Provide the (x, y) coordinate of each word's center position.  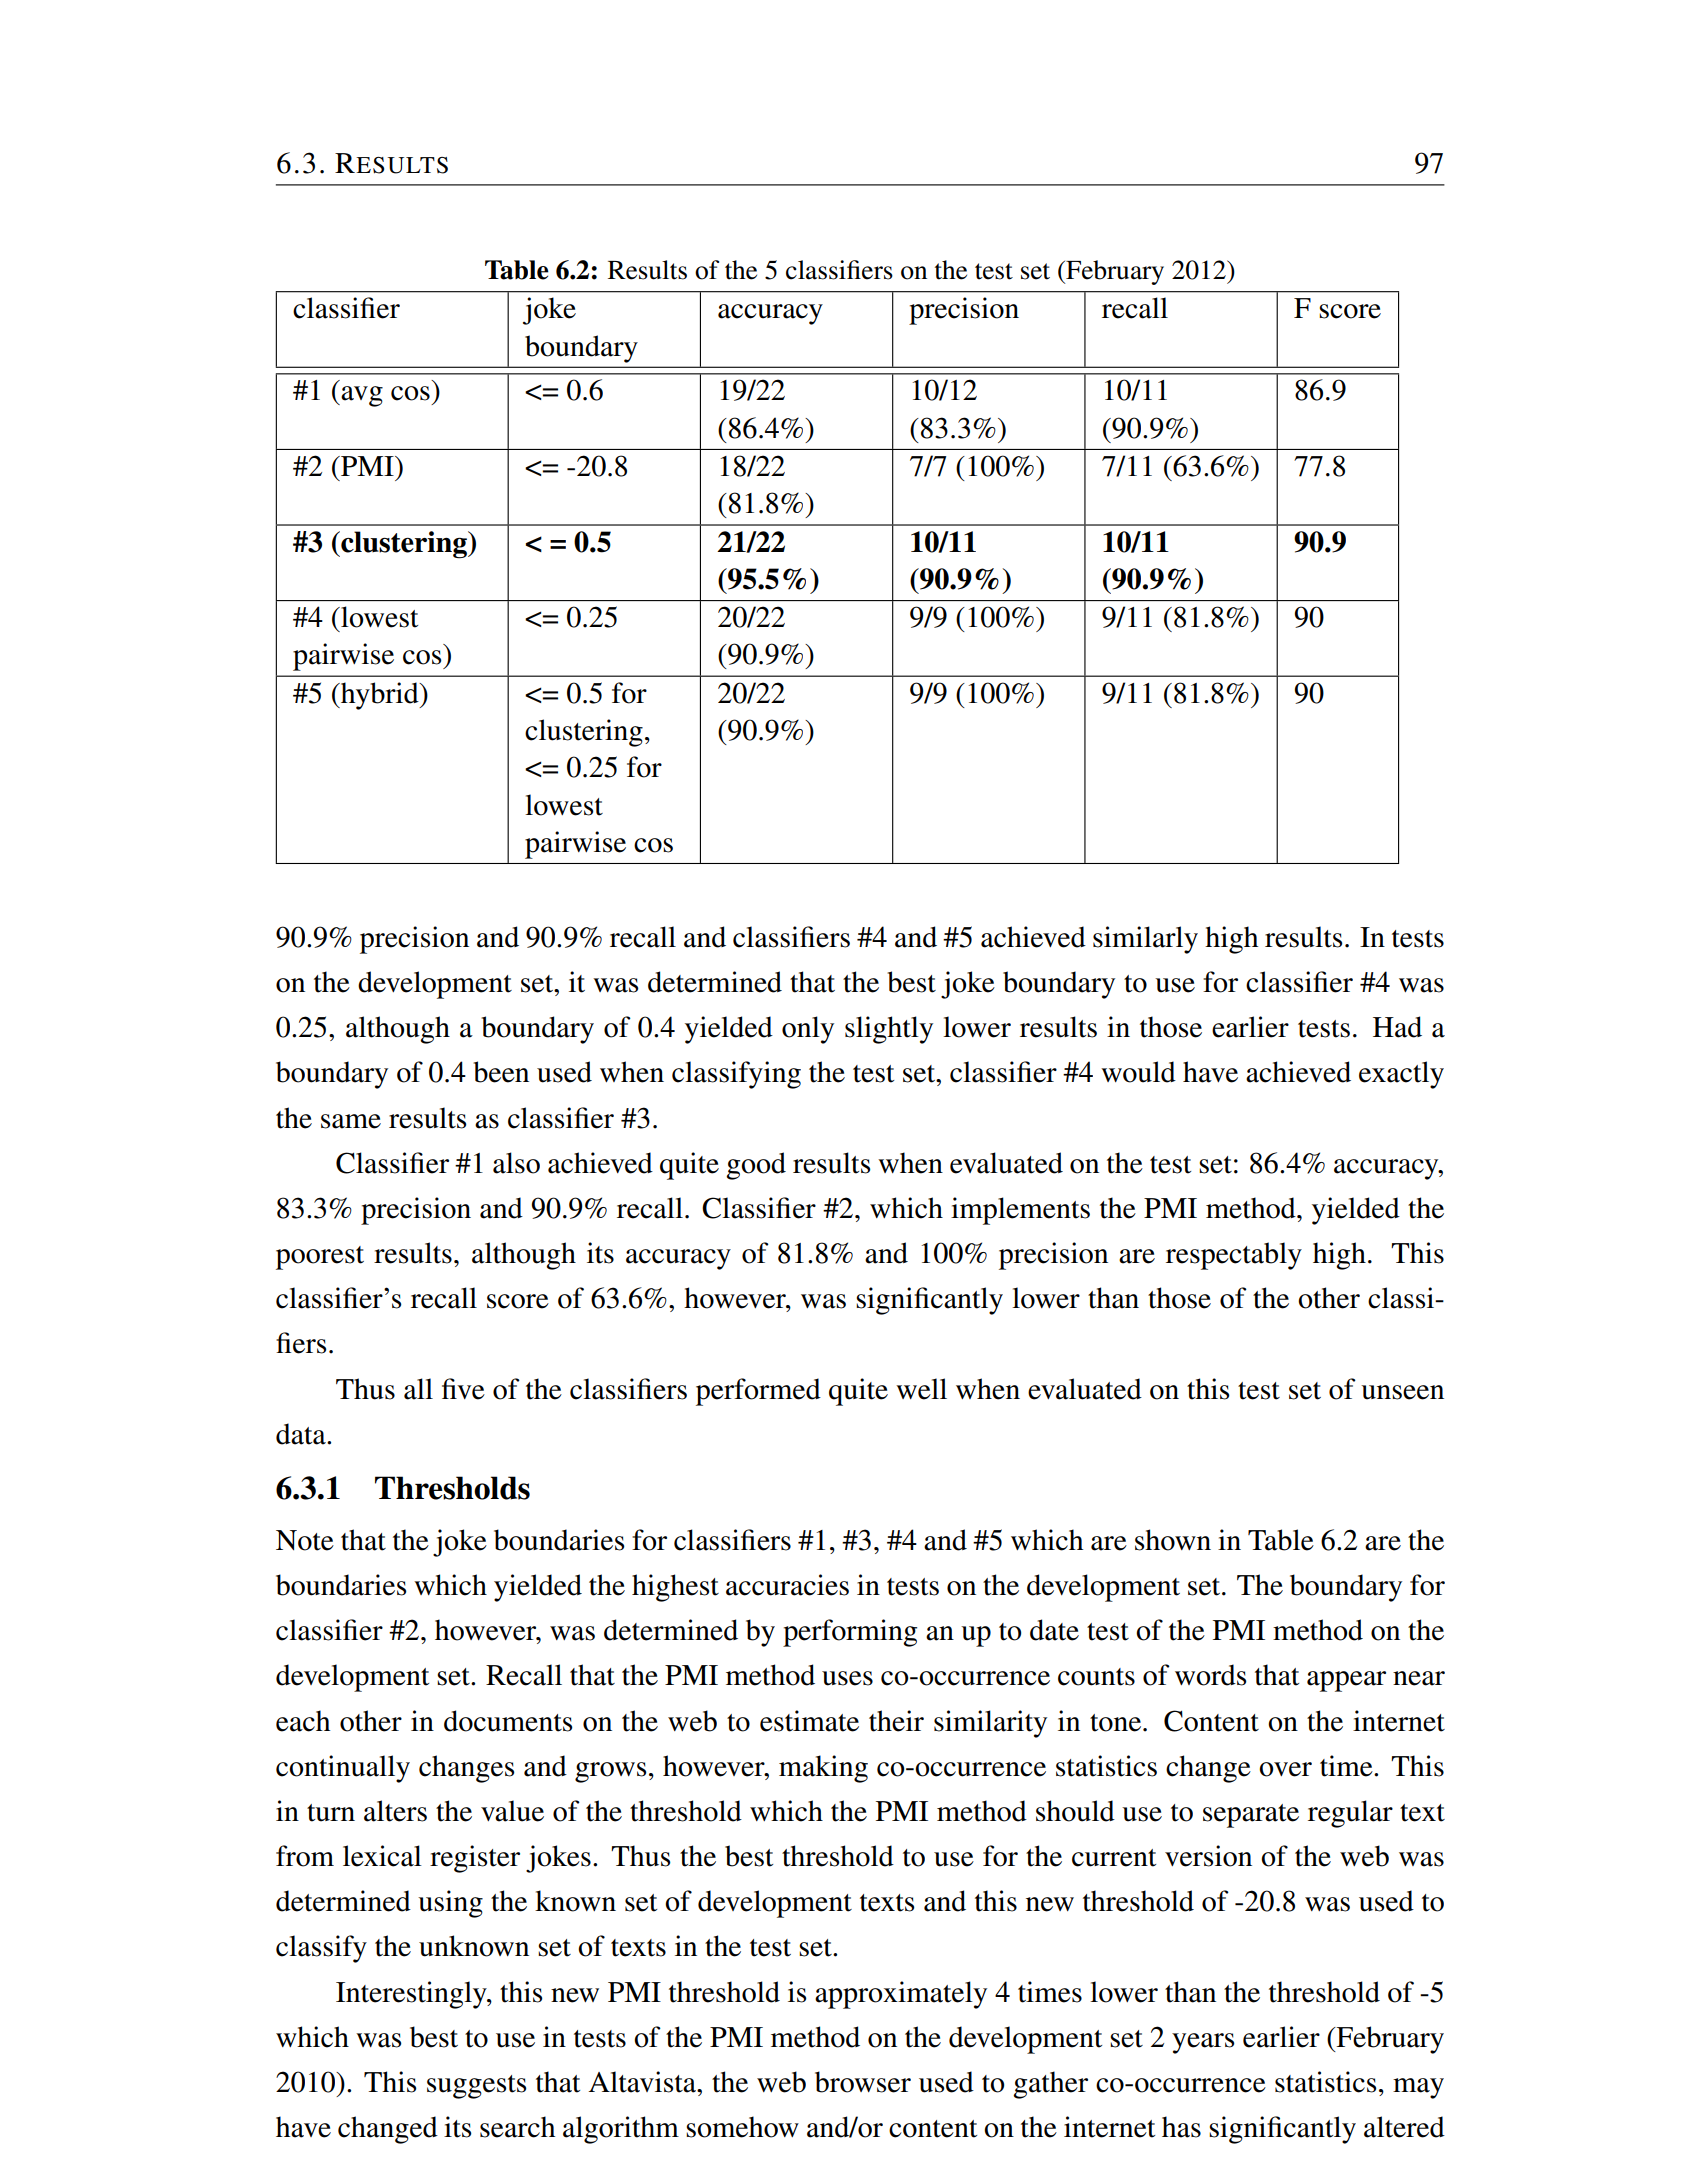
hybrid (380, 696)
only (808, 1030)
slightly (889, 1030)
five (463, 1389)
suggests (476, 2087)
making (823, 1769)
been (501, 1072)
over (1285, 1769)
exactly (1401, 1075)
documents (508, 1721)
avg (361, 396)
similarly (1145, 940)
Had (1397, 1027)
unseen (1402, 1392)
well (921, 1389)
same (351, 1121)
